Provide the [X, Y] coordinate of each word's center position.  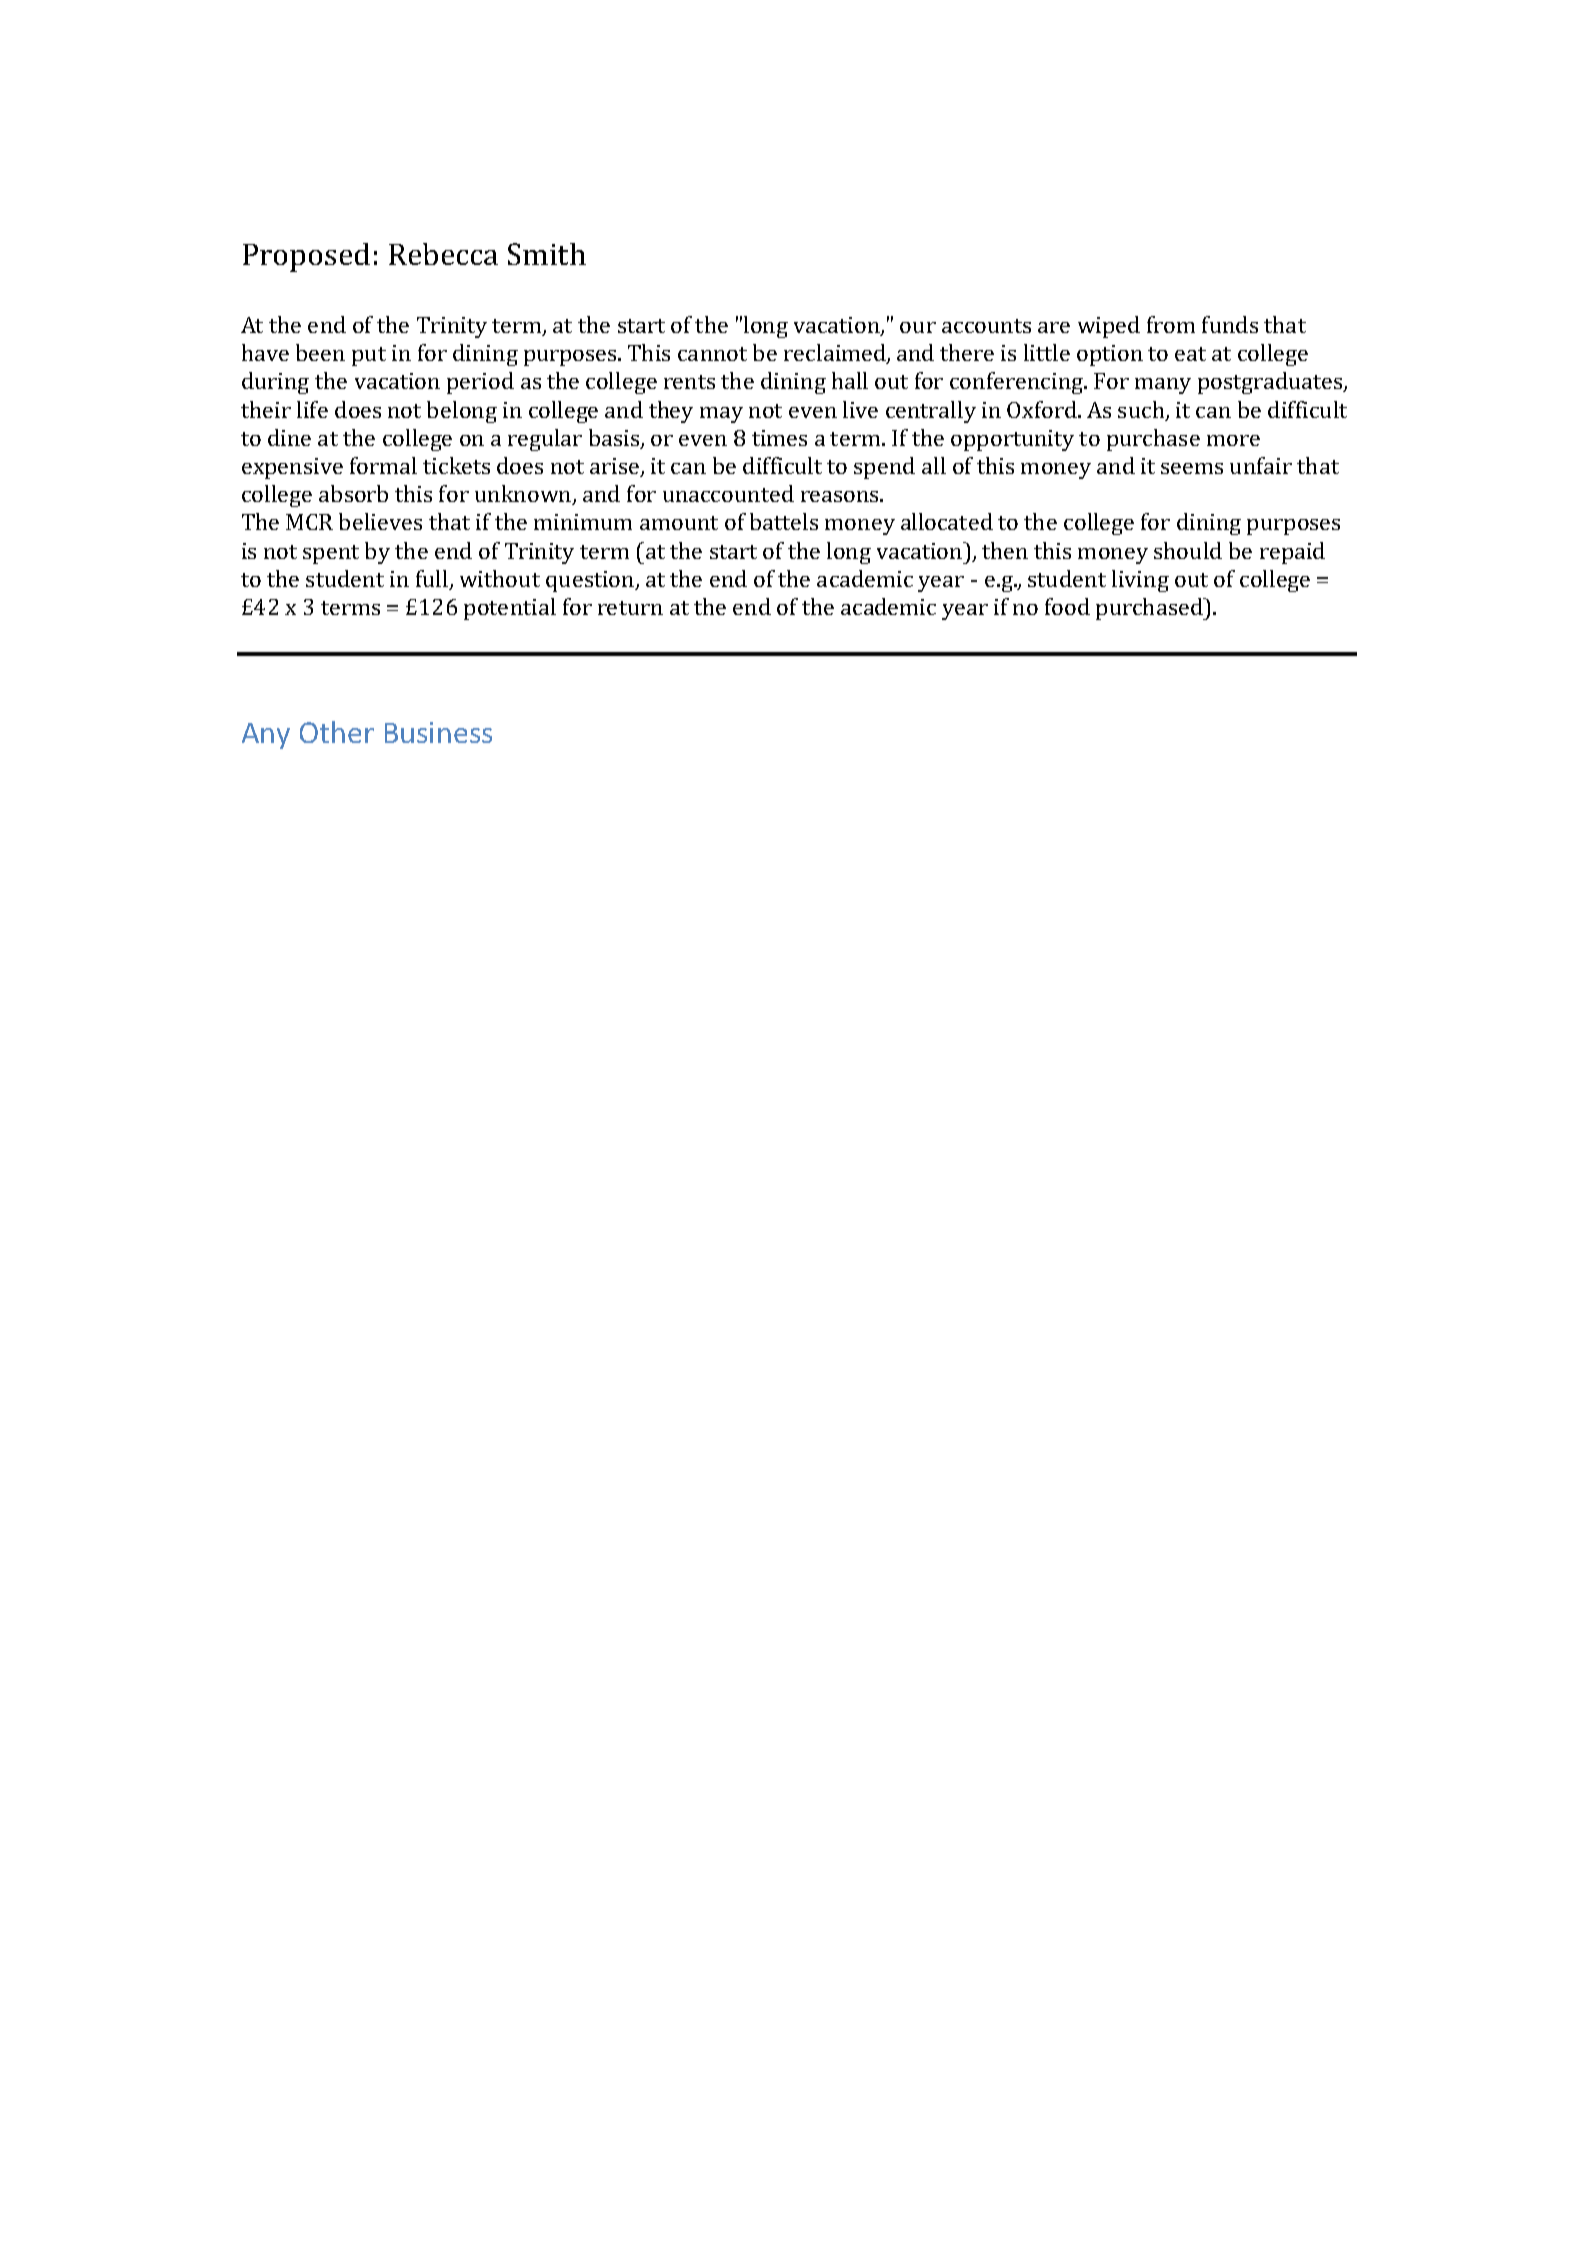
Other [337, 732]
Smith [547, 254]
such [1142, 411]
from [1171, 324]
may [721, 415]
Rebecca [443, 254]
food [1067, 606]
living [1140, 581]
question [591, 581]
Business [438, 732]
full [433, 580]
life [312, 409]
